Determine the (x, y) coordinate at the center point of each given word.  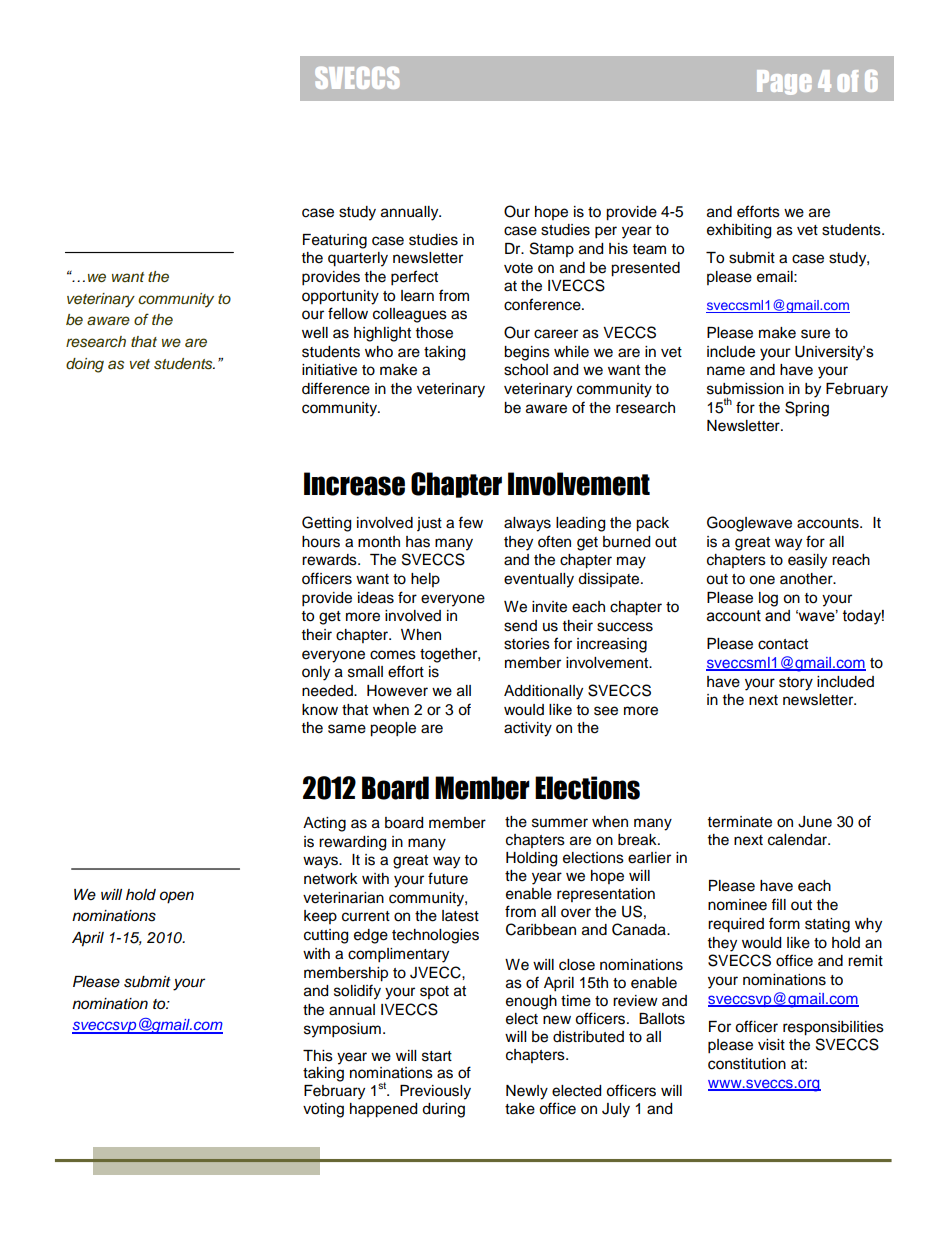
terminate (740, 822)
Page (784, 82)
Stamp (552, 249)
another (807, 579)
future (448, 878)
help (425, 580)
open (177, 897)
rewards (330, 560)
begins (527, 353)
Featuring (335, 241)
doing (85, 365)
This (318, 1056)
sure (815, 334)
